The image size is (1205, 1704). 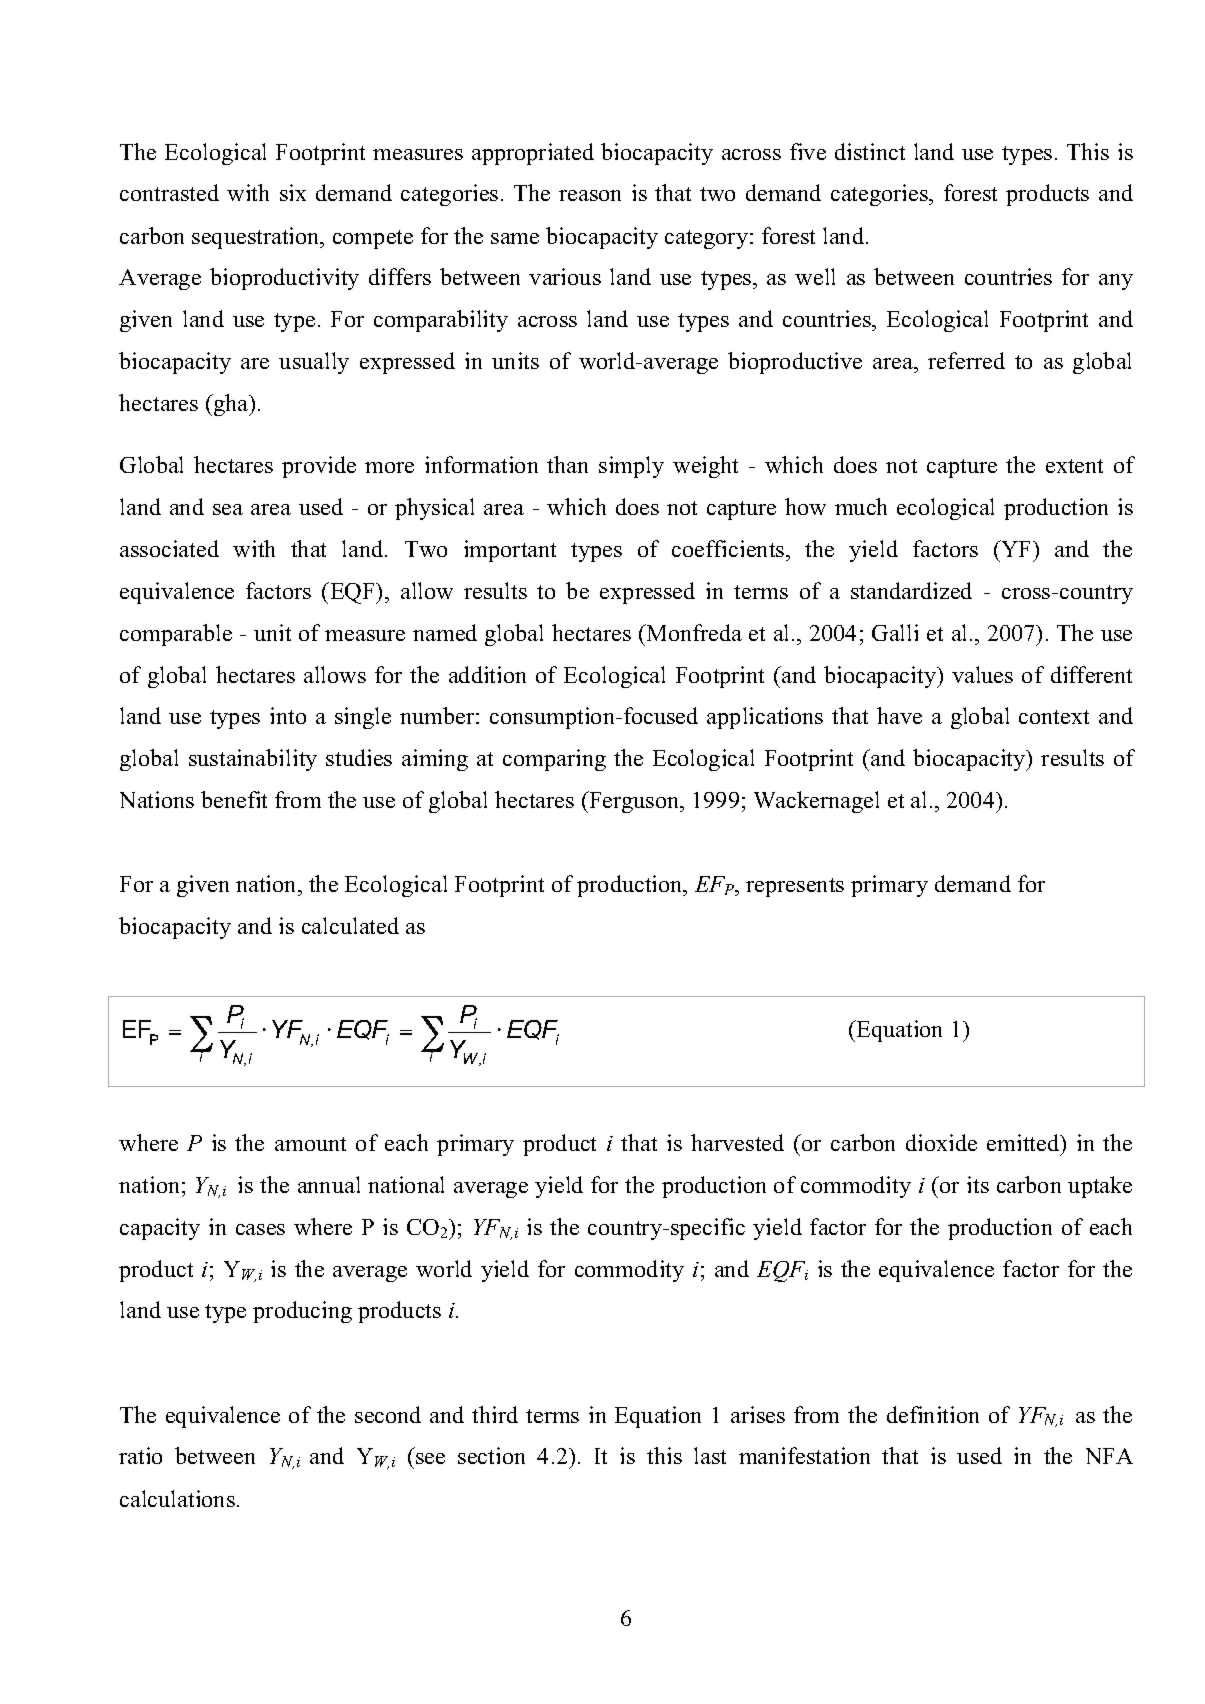 I want to click on distinct, so click(x=870, y=151).
